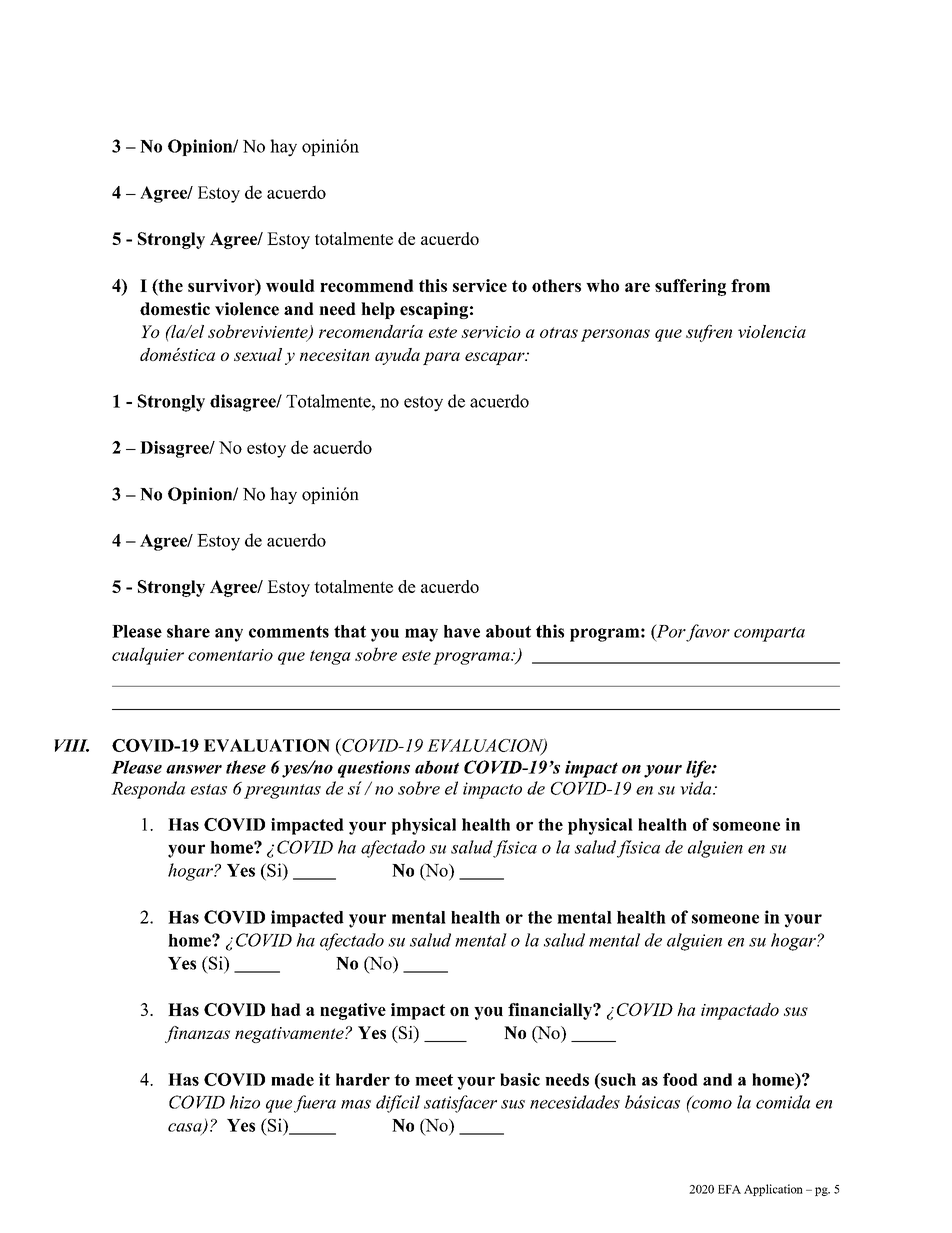 This screenshot has height=1233, width=952. Describe the element at coordinates (697, 788) in the screenshot. I see `vida` at that location.
